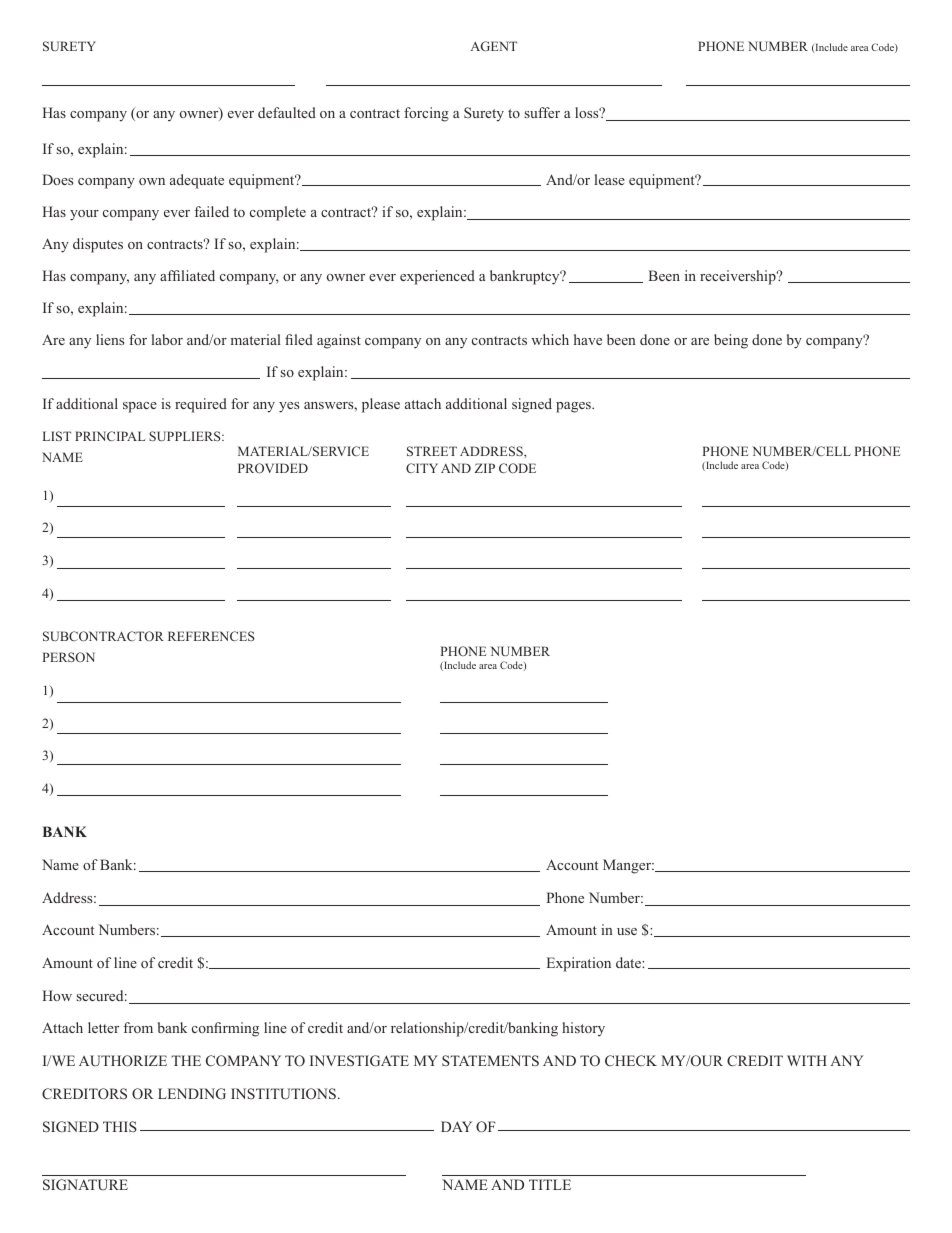 This document has width=952, height=1233. What do you see at coordinates (628, 866) in the document?
I see `Manger` at bounding box center [628, 866].
